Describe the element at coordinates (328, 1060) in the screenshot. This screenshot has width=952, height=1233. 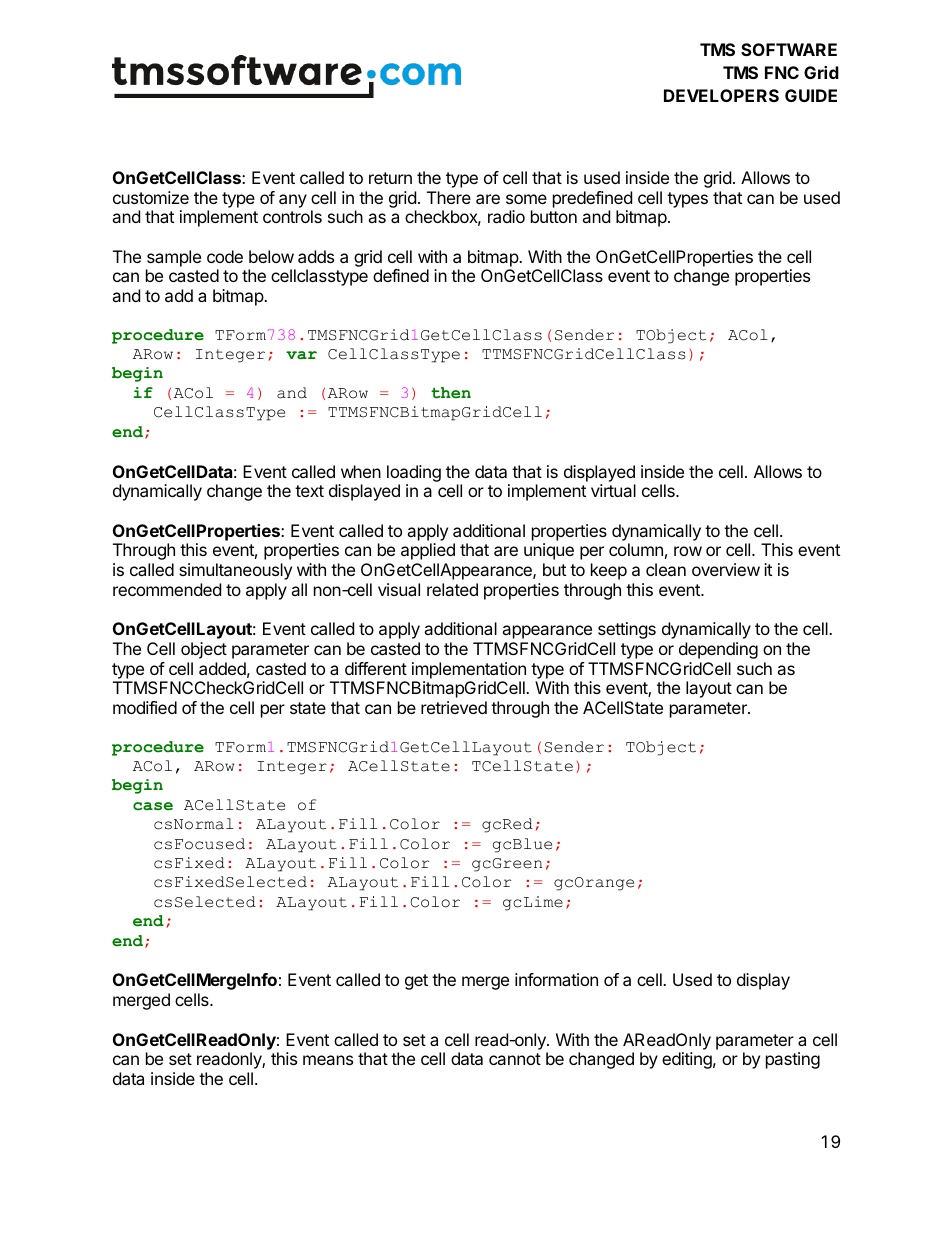
I see `means` at that location.
